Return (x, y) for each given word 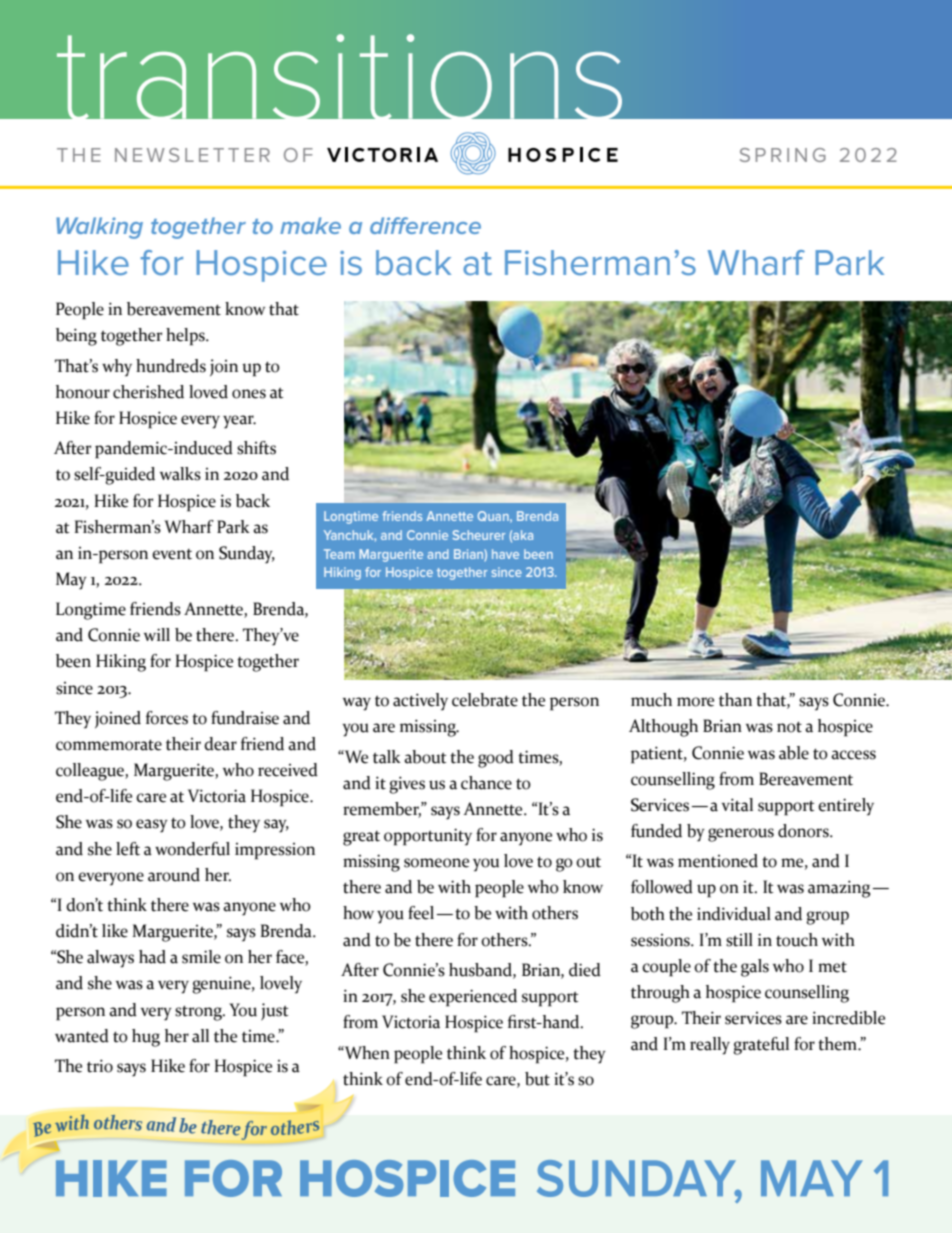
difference (425, 225)
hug (146, 1038)
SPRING (783, 155)
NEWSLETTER (192, 155)
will (157, 634)
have (505, 554)
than (735, 700)
